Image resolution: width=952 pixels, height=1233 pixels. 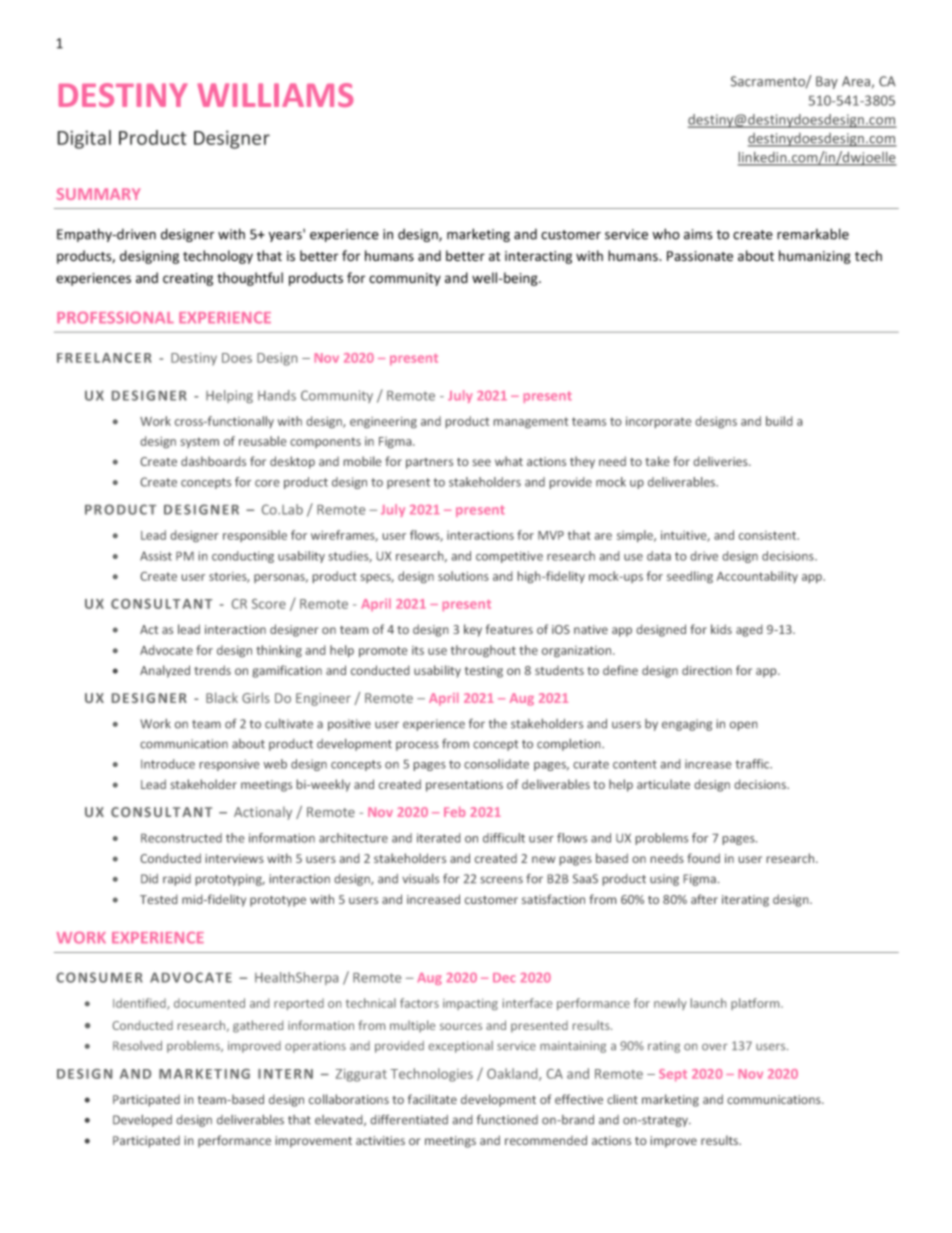 I want to click on Digital, so click(x=84, y=139).
